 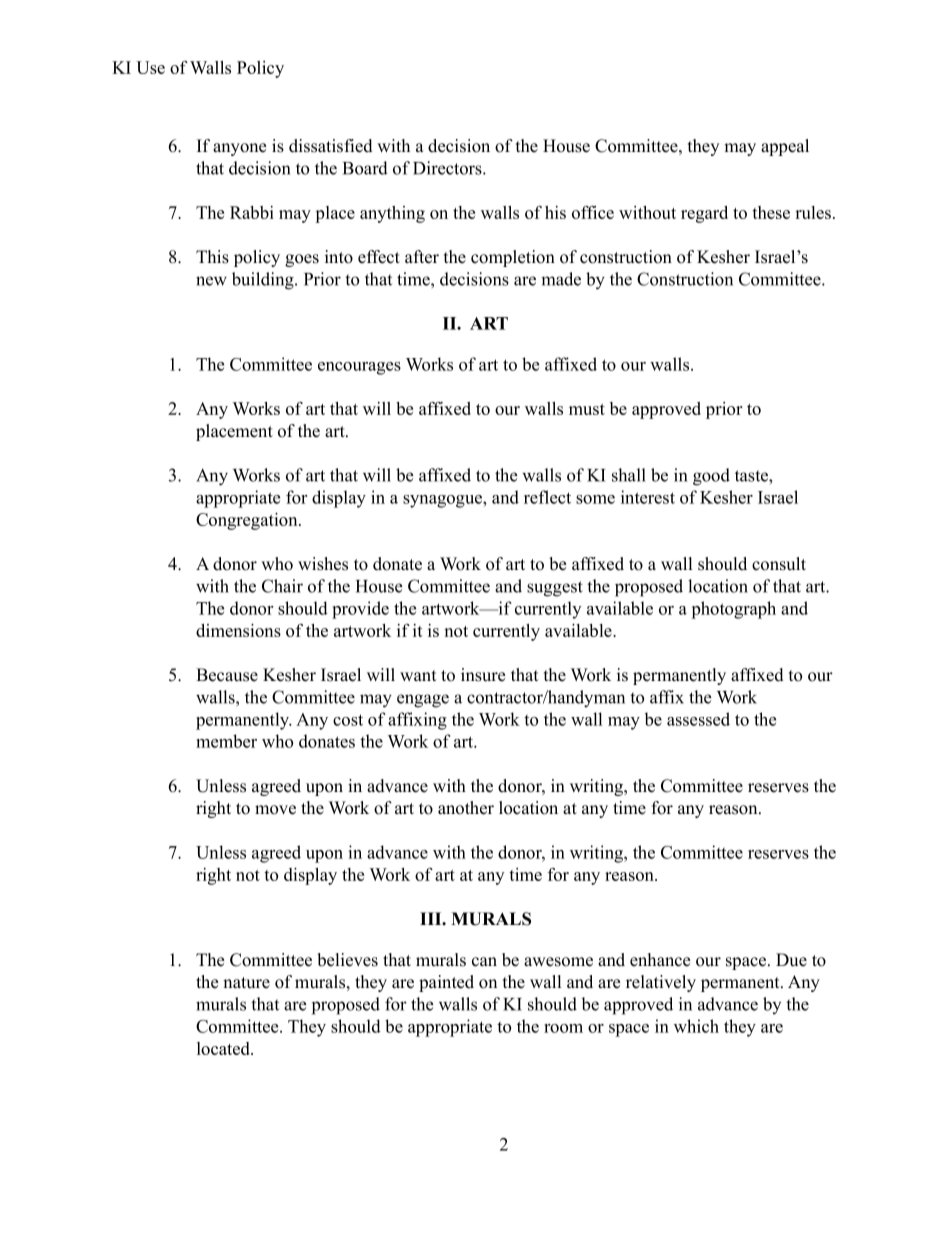 What do you see at coordinates (696, 1026) in the page?
I see `which` at bounding box center [696, 1026].
